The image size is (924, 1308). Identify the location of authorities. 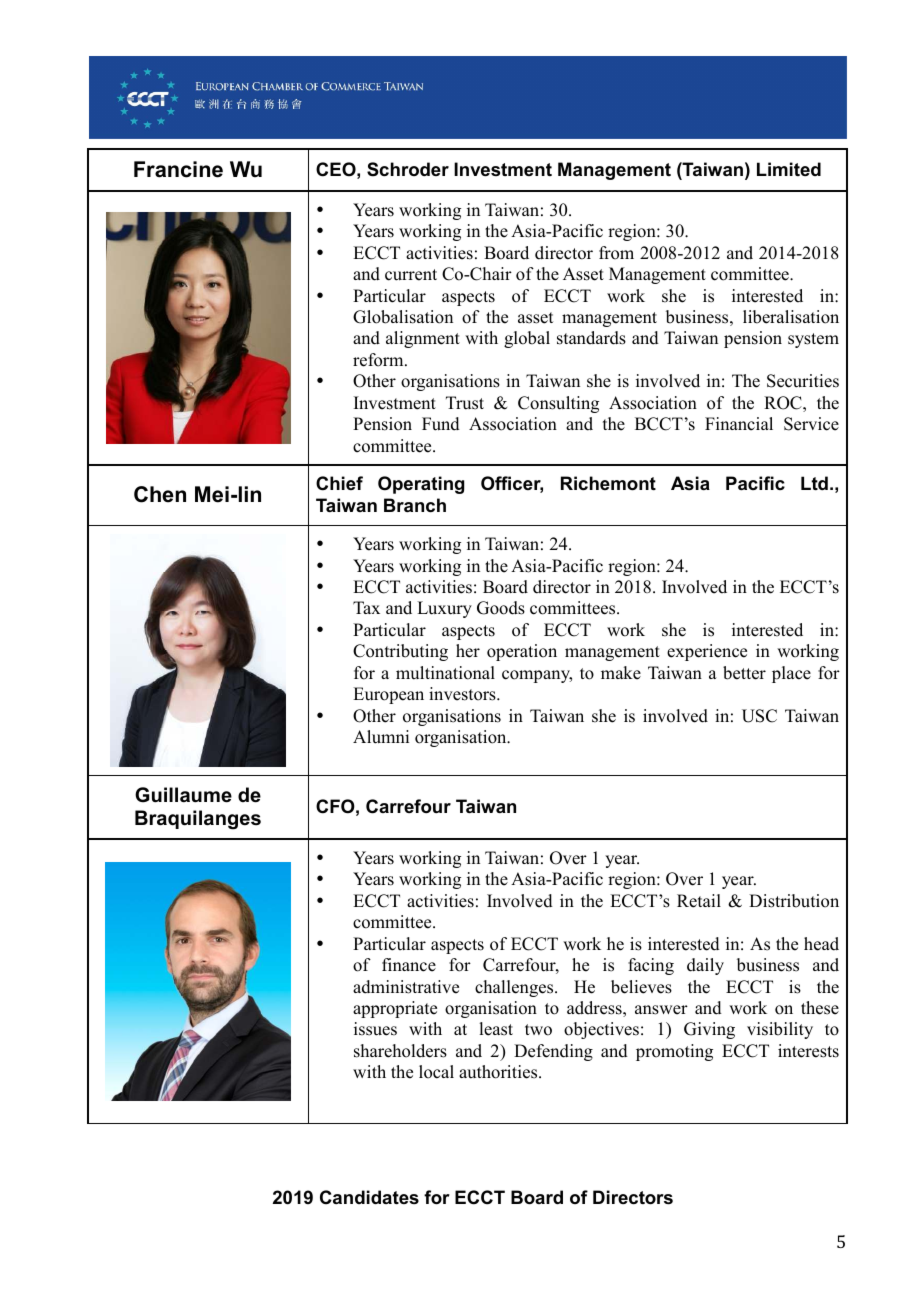
(499, 1072).
